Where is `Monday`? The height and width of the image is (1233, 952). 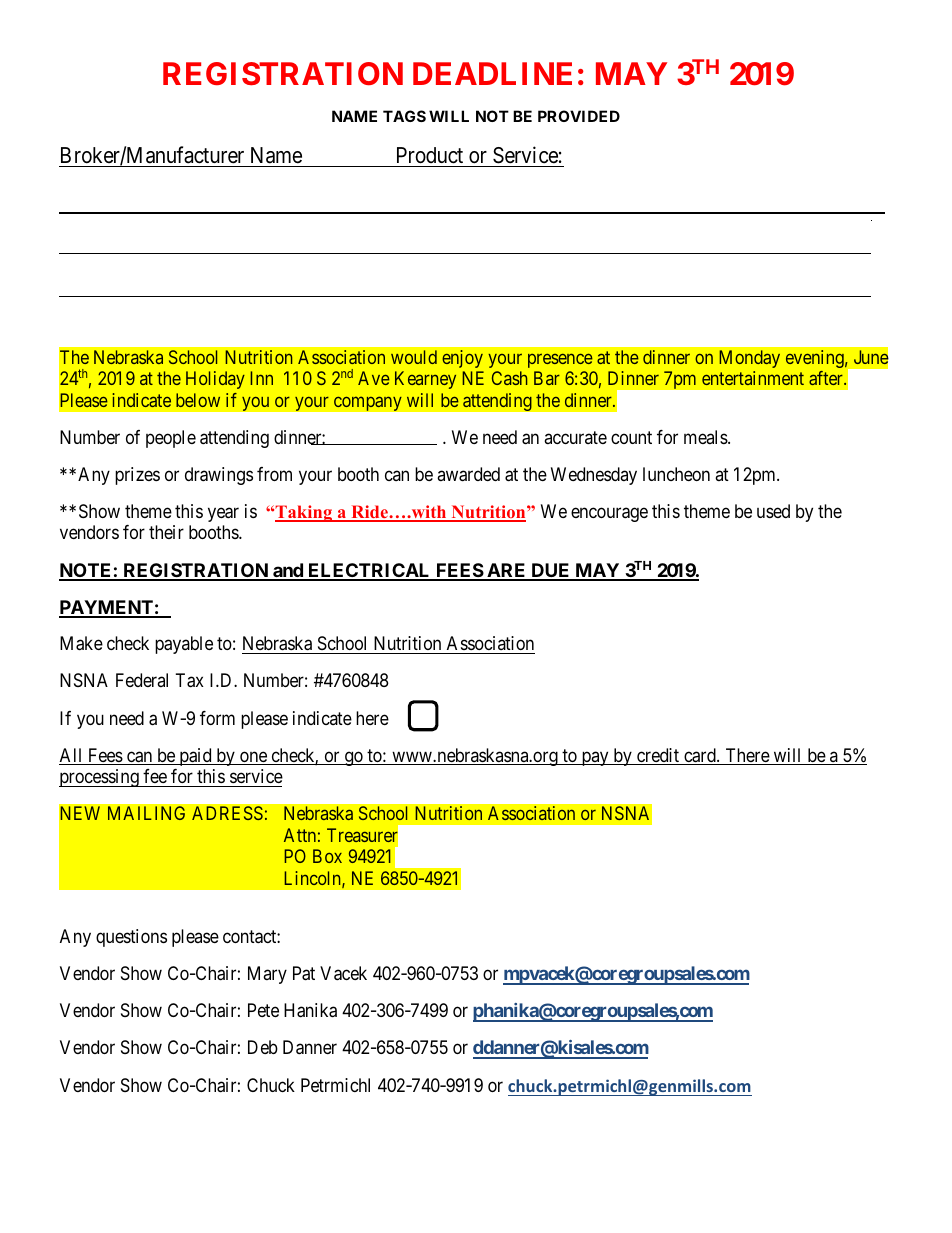
Monday is located at coordinates (749, 359).
